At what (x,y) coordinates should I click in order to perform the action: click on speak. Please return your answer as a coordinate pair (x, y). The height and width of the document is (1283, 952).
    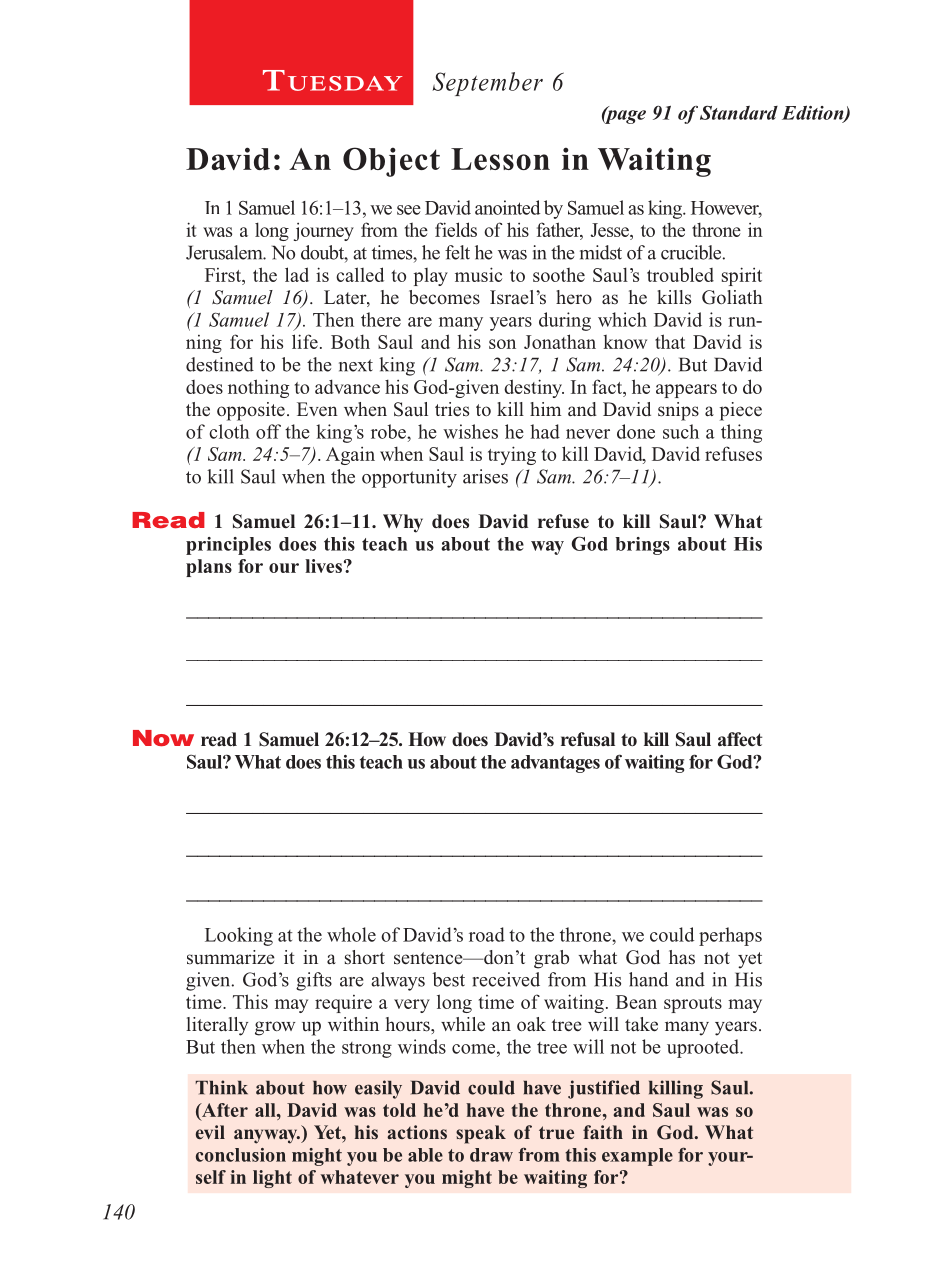
    Looking at the image, I should click on (481, 1134).
